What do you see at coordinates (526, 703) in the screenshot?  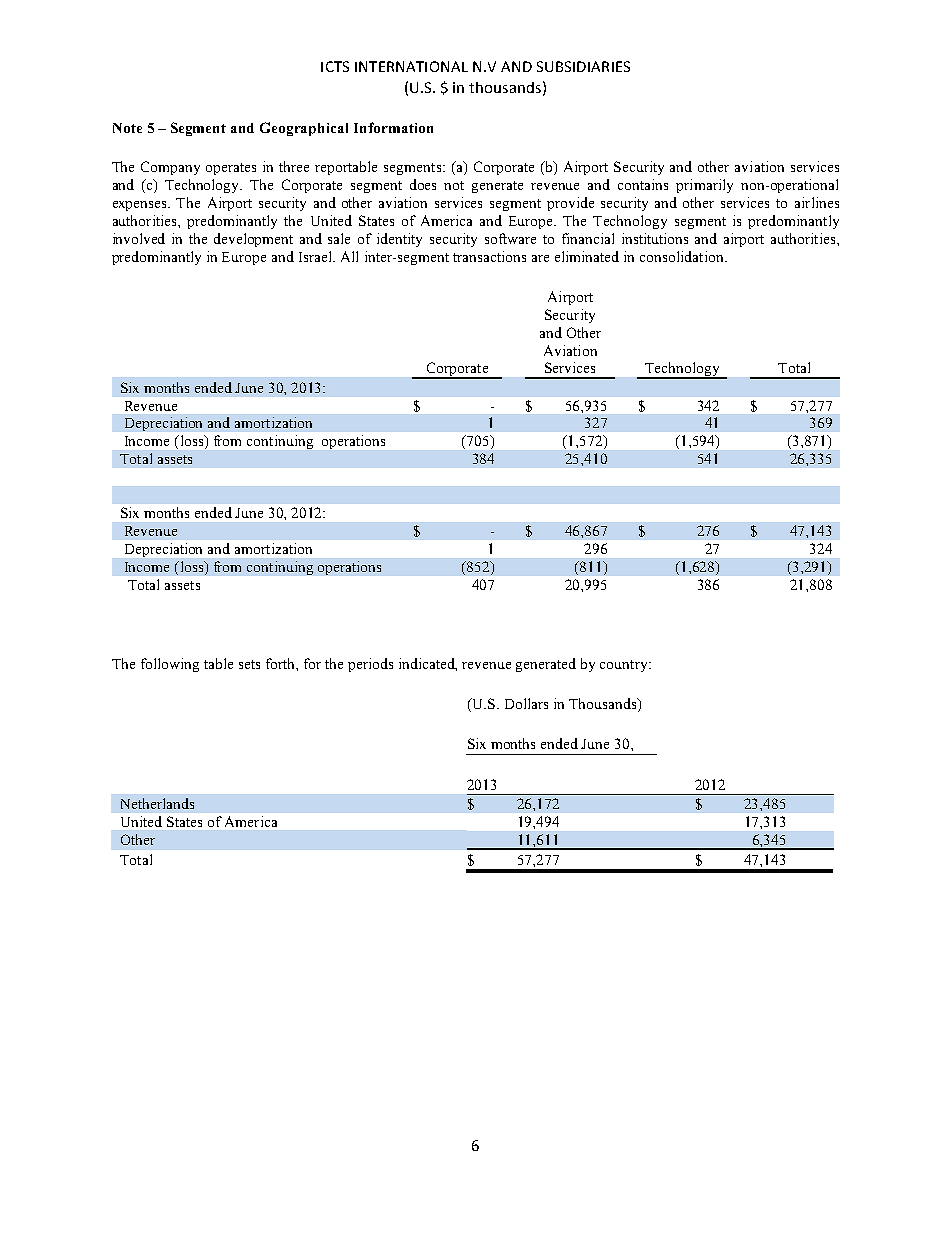 I see `Dollars` at bounding box center [526, 703].
